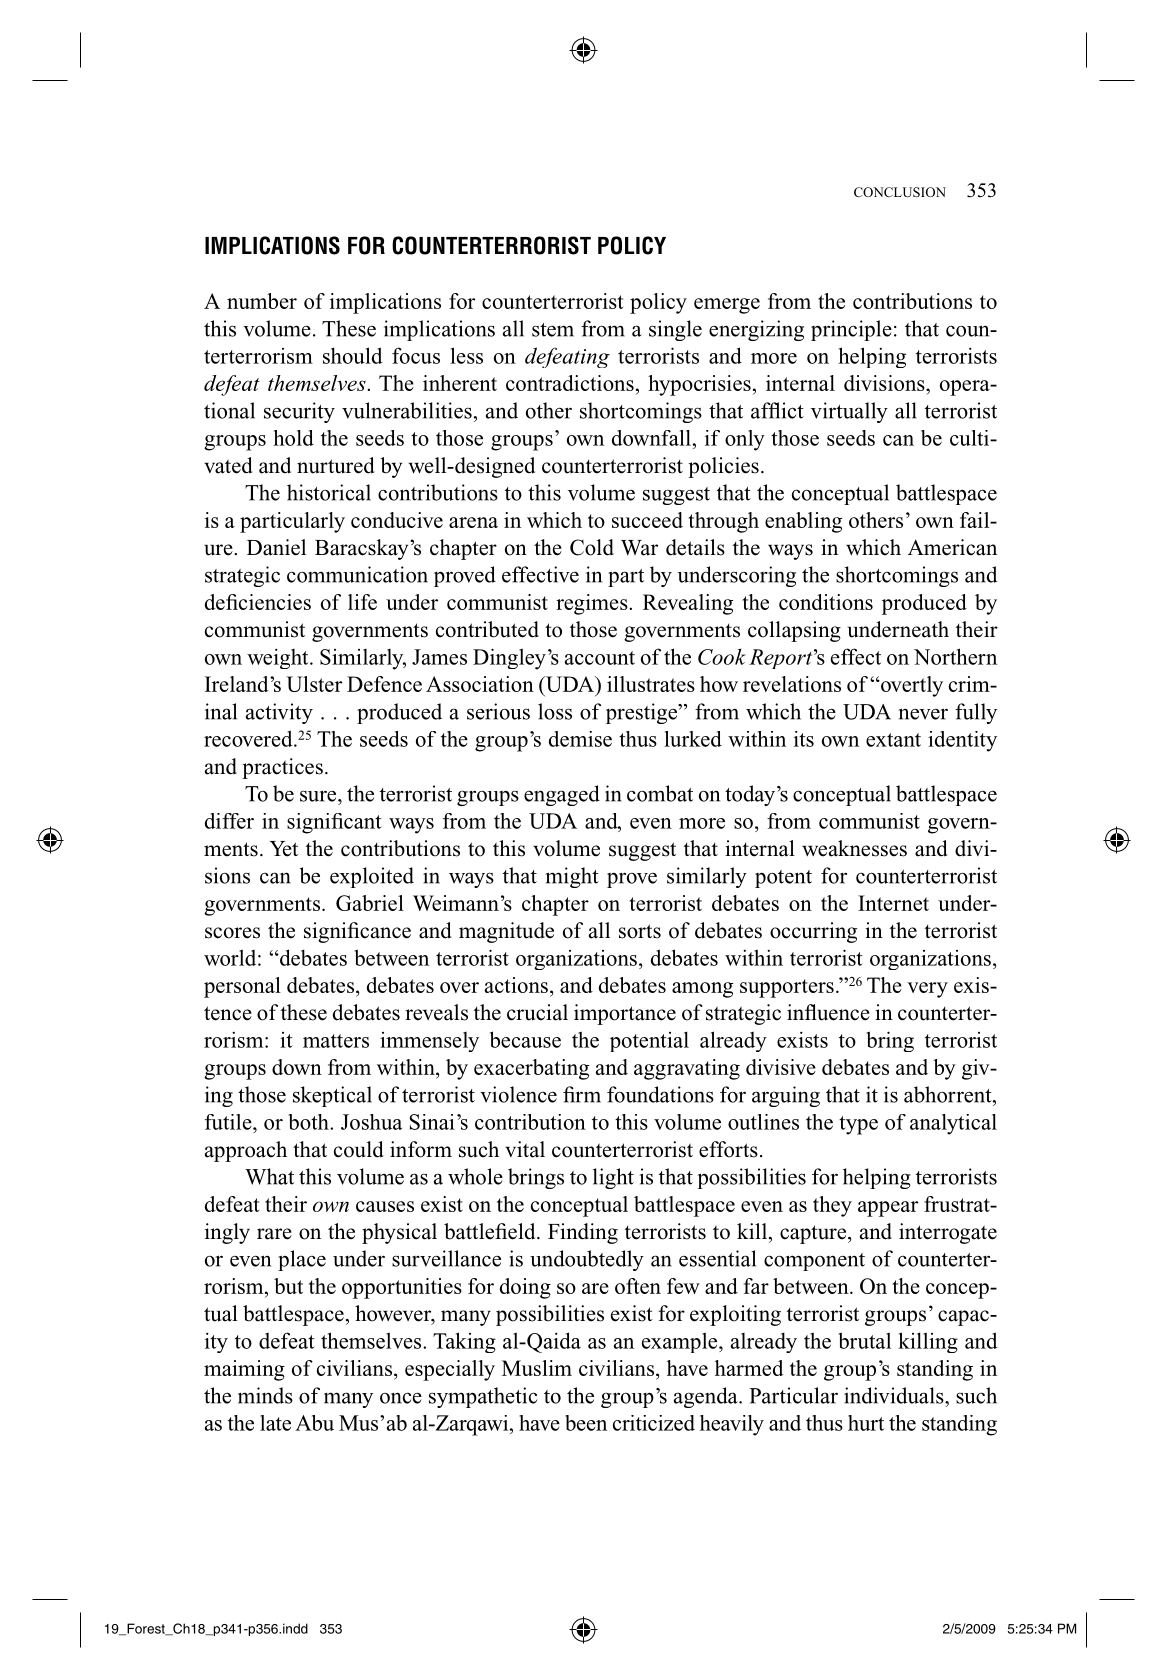 The width and height of the page is (1167, 1680). Describe the element at coordinates (335, 465) in the page. I see `nurtured` at that location.
